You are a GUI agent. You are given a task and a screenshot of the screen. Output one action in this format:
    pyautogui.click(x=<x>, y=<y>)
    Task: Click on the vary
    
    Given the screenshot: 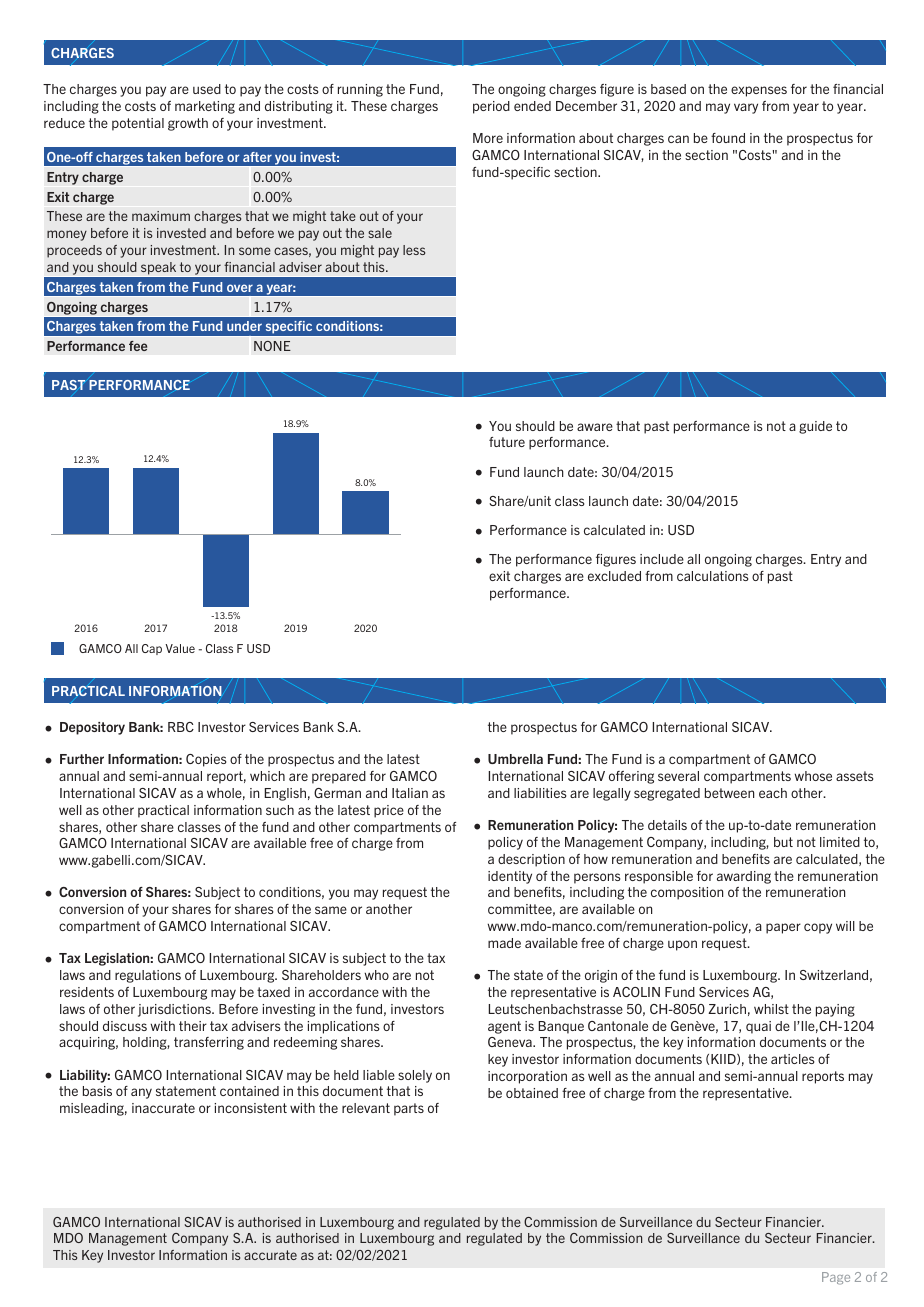 What is the action you would take?
    pyautogui.click(x=746, y=108)
